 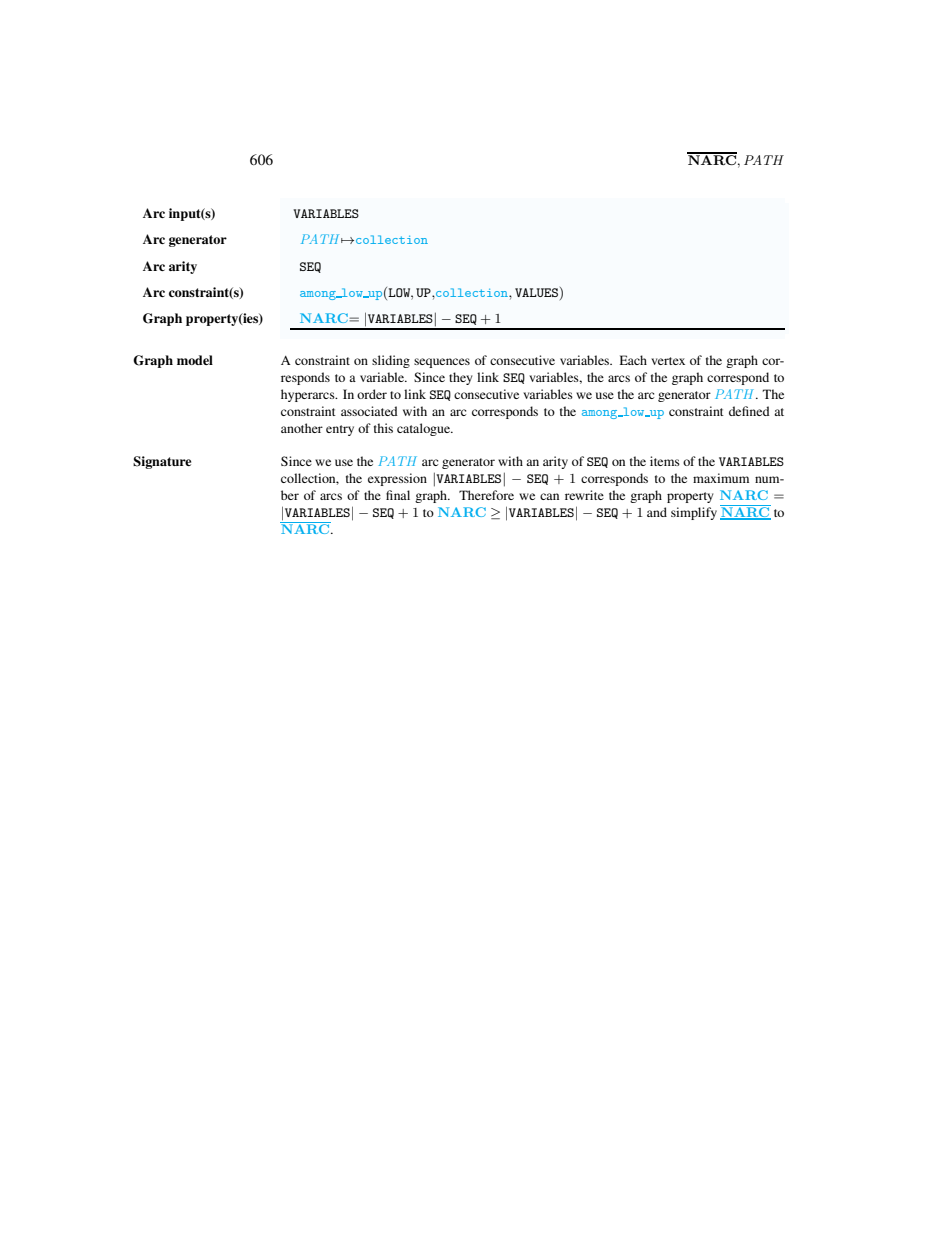 I want to click on catalogue, so click(x=424, y=429).
